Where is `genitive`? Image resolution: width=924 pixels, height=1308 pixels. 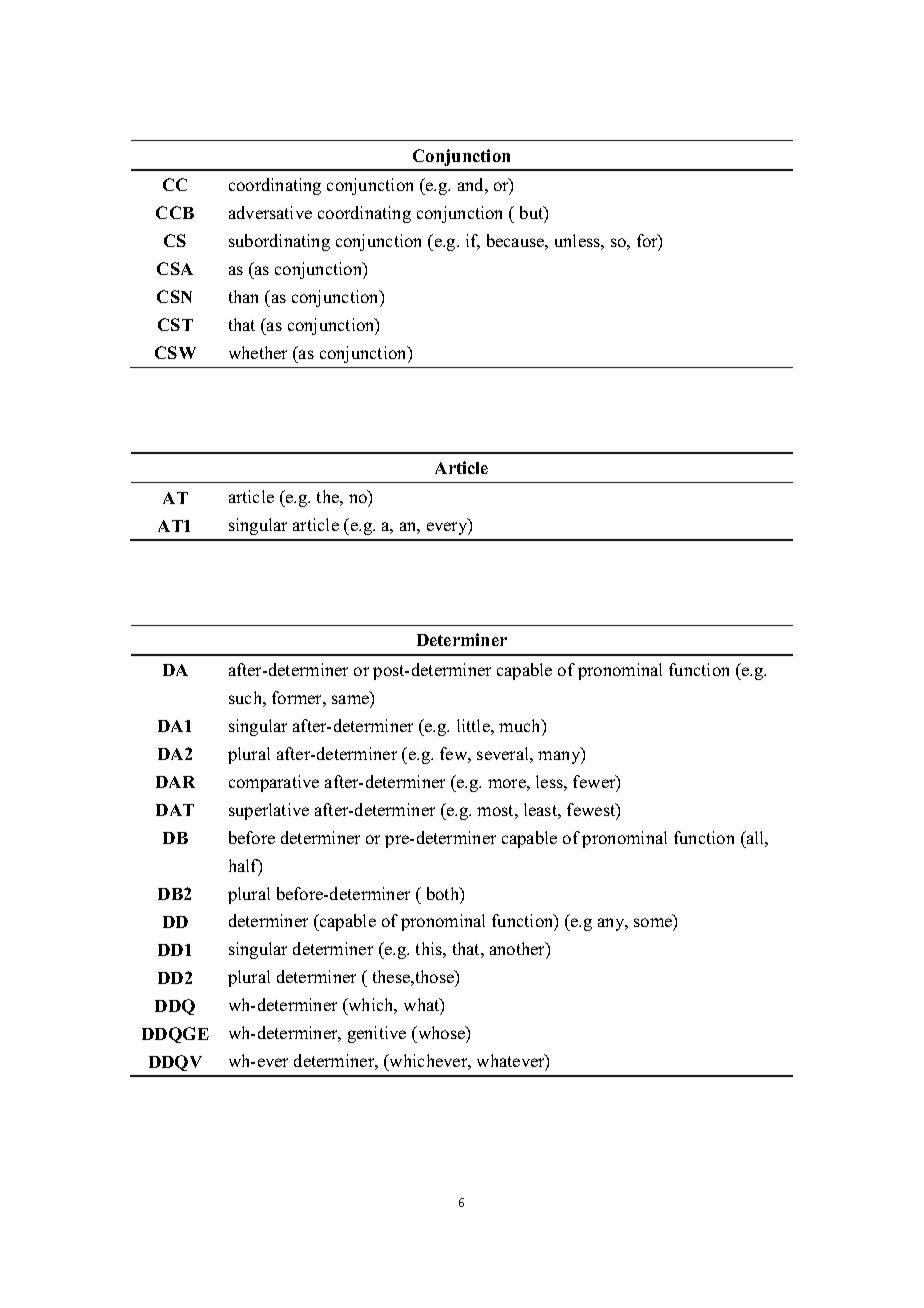
genitive is located at coordinates (377, 1034).
